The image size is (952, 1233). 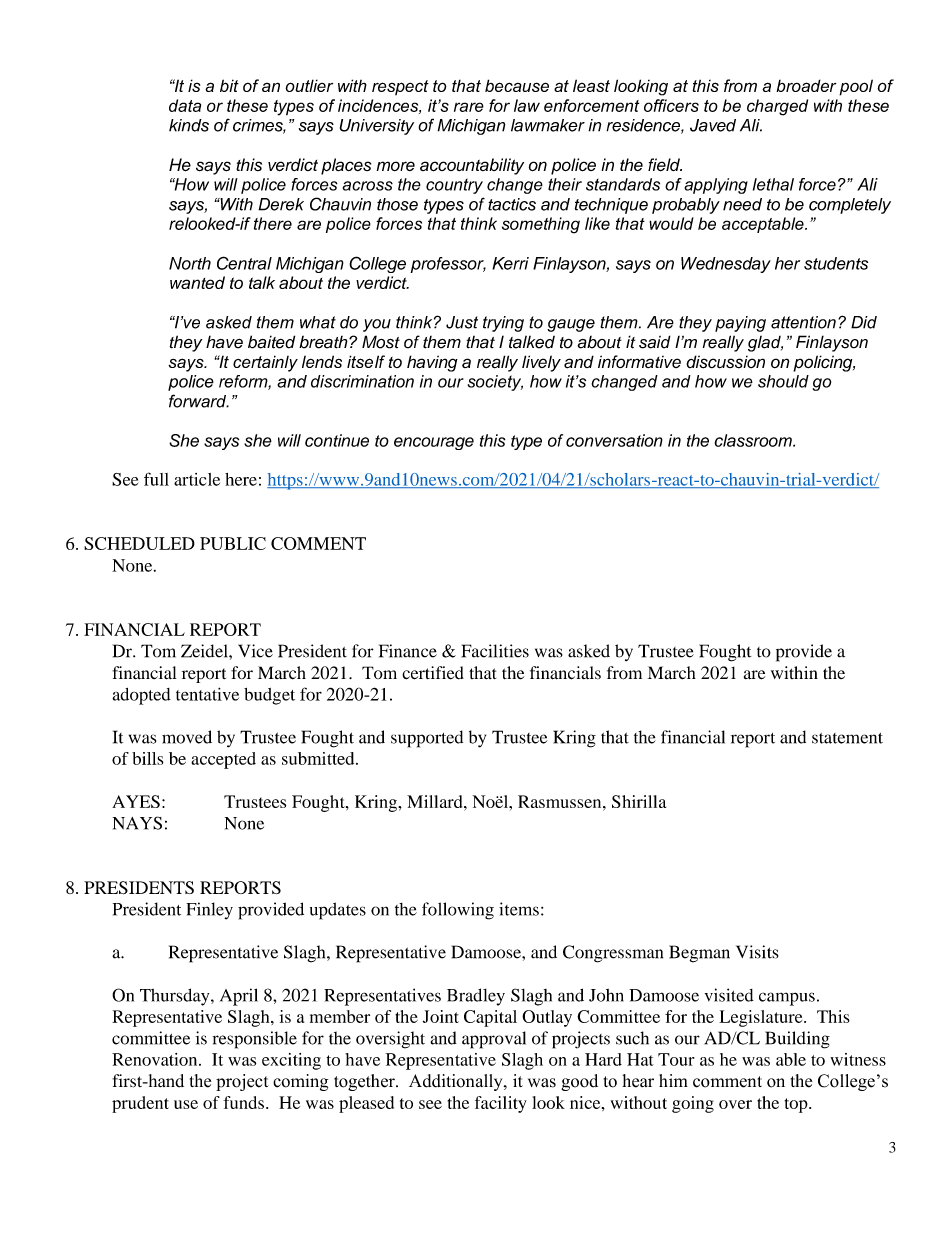 I want to click on funds, so click(x=243, y=1102).
